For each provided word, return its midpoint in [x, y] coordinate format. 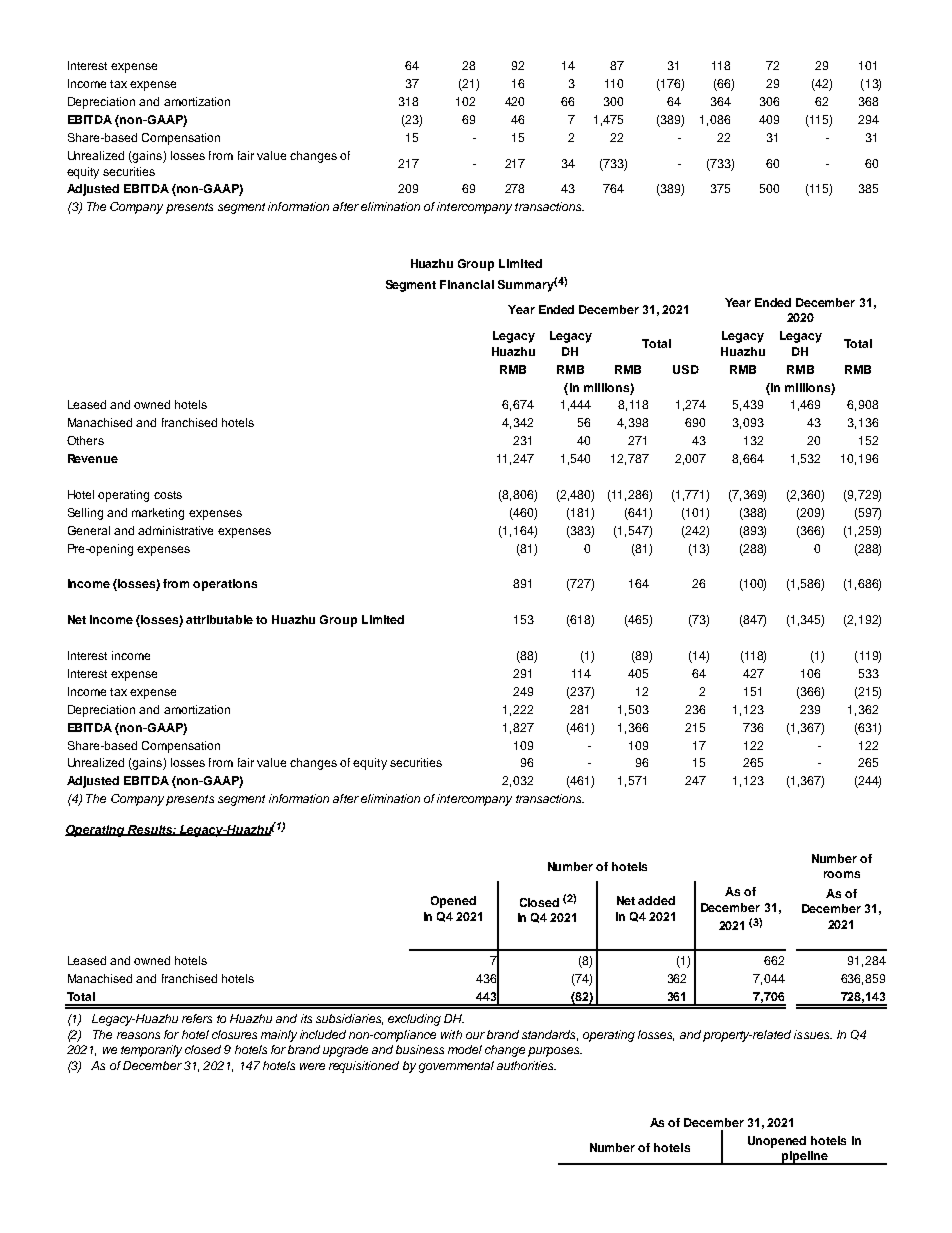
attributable [219, 619]
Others [85, 440]
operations [225, 585]
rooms [842, 874]
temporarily [151, 1051]
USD [686, 369]
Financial [467, 284]
